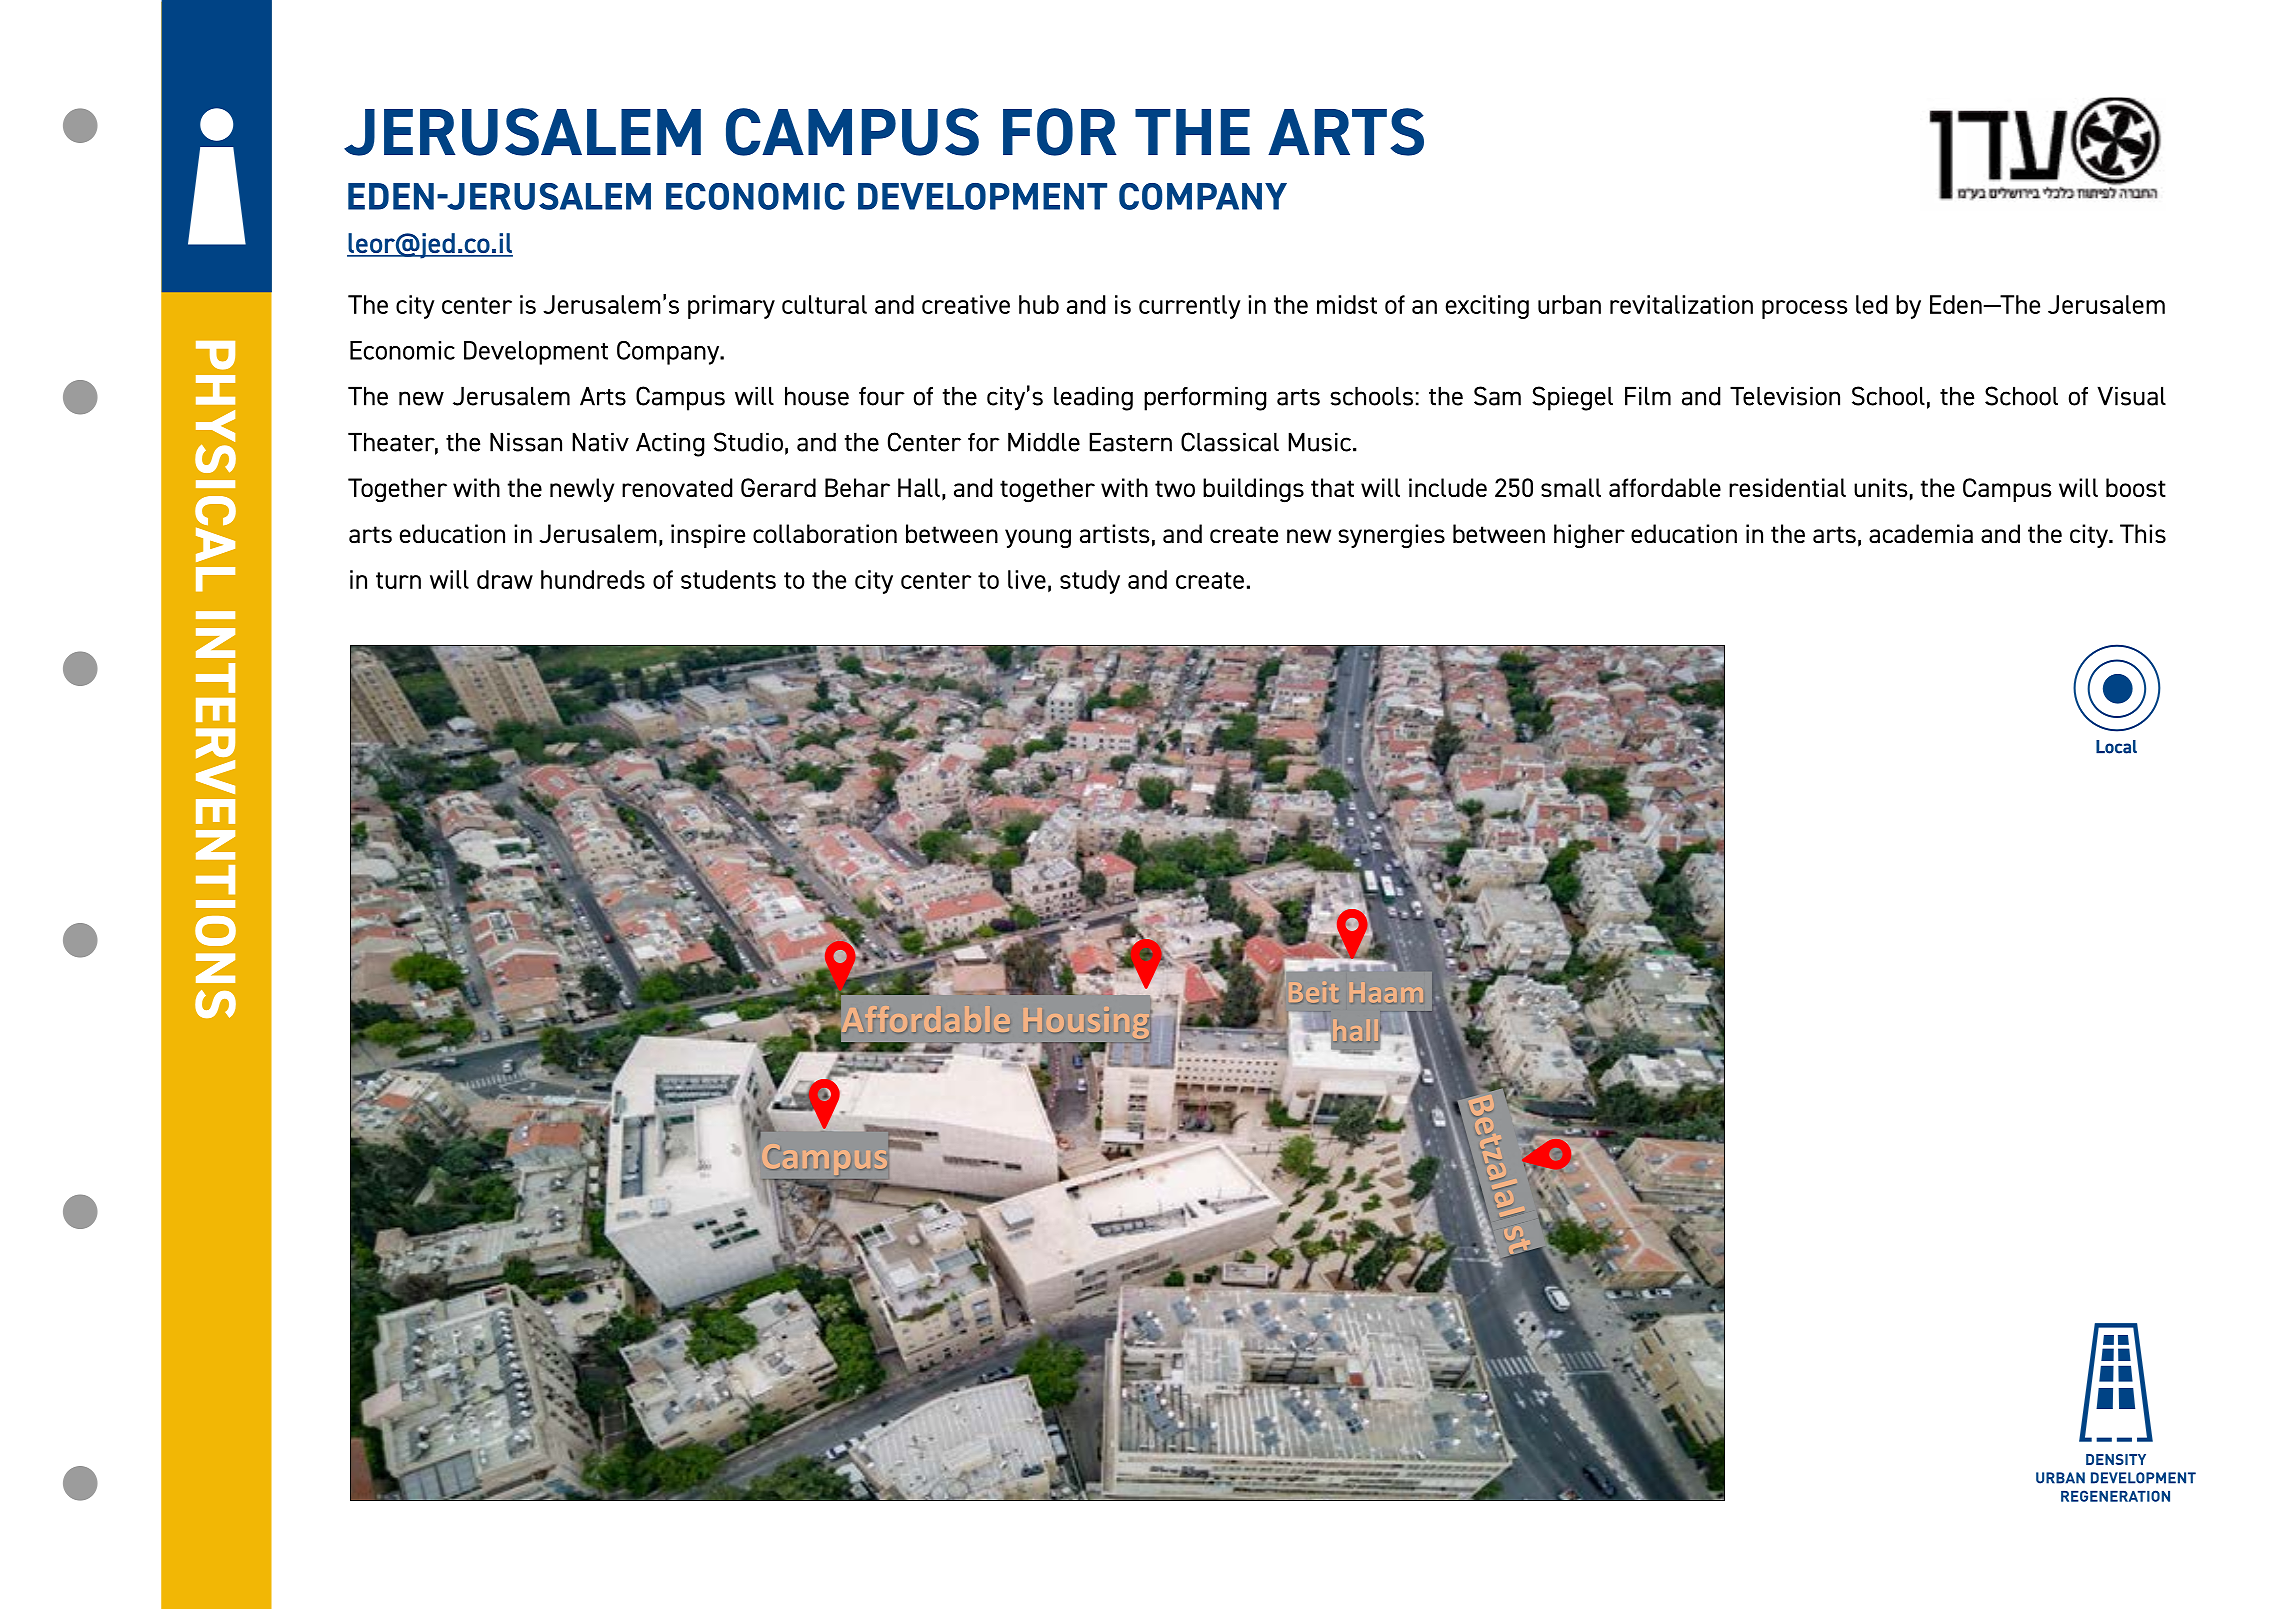 This screenshot has height=1609, width=2276. I want to click on Local, so click(2116, 747).
